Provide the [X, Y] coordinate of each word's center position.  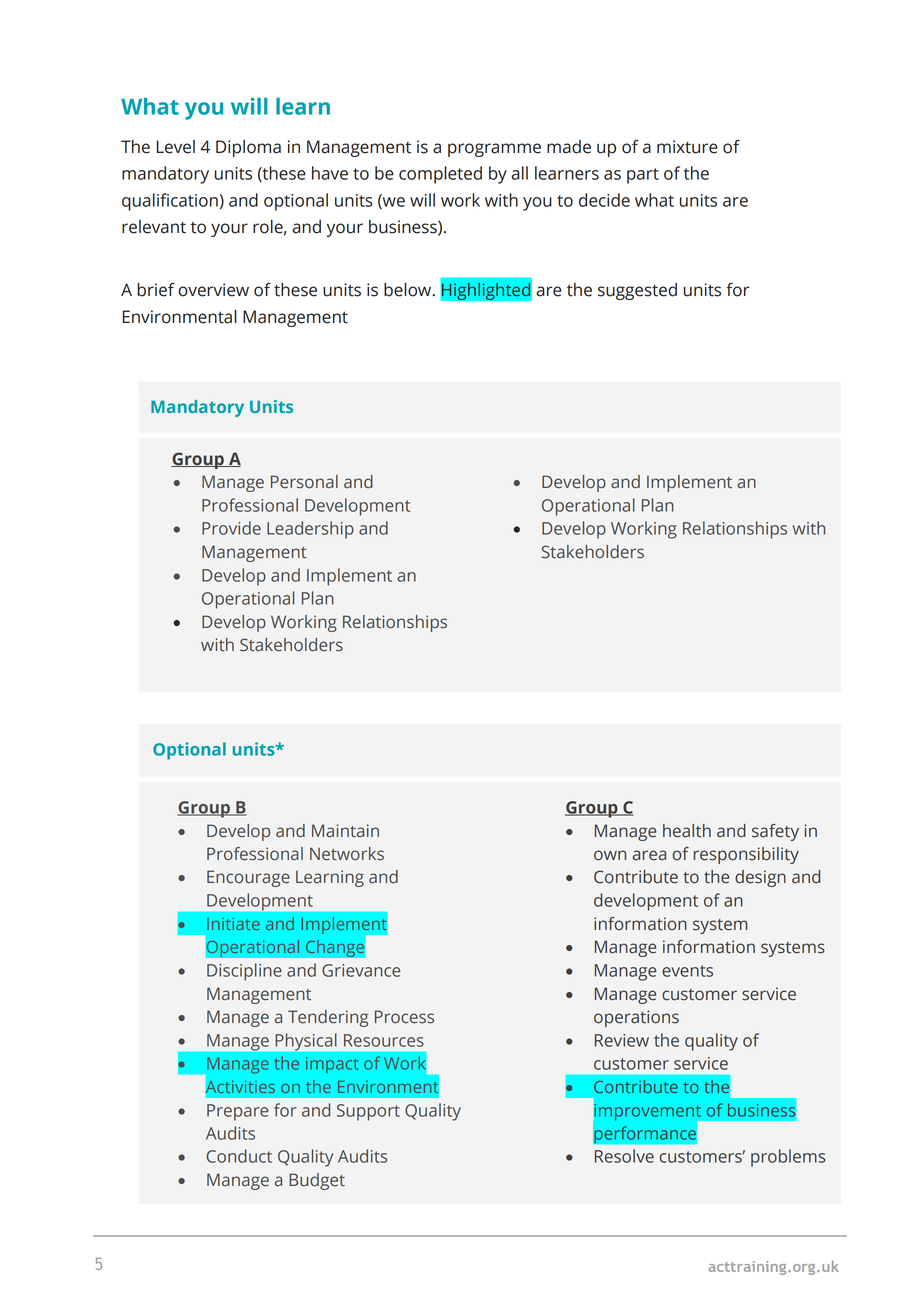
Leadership [310, 530]
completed [440, 175]
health [687, 831]
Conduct [239, 1156]
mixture [687, 147]
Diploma [248, 148]
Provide [231, 528]
